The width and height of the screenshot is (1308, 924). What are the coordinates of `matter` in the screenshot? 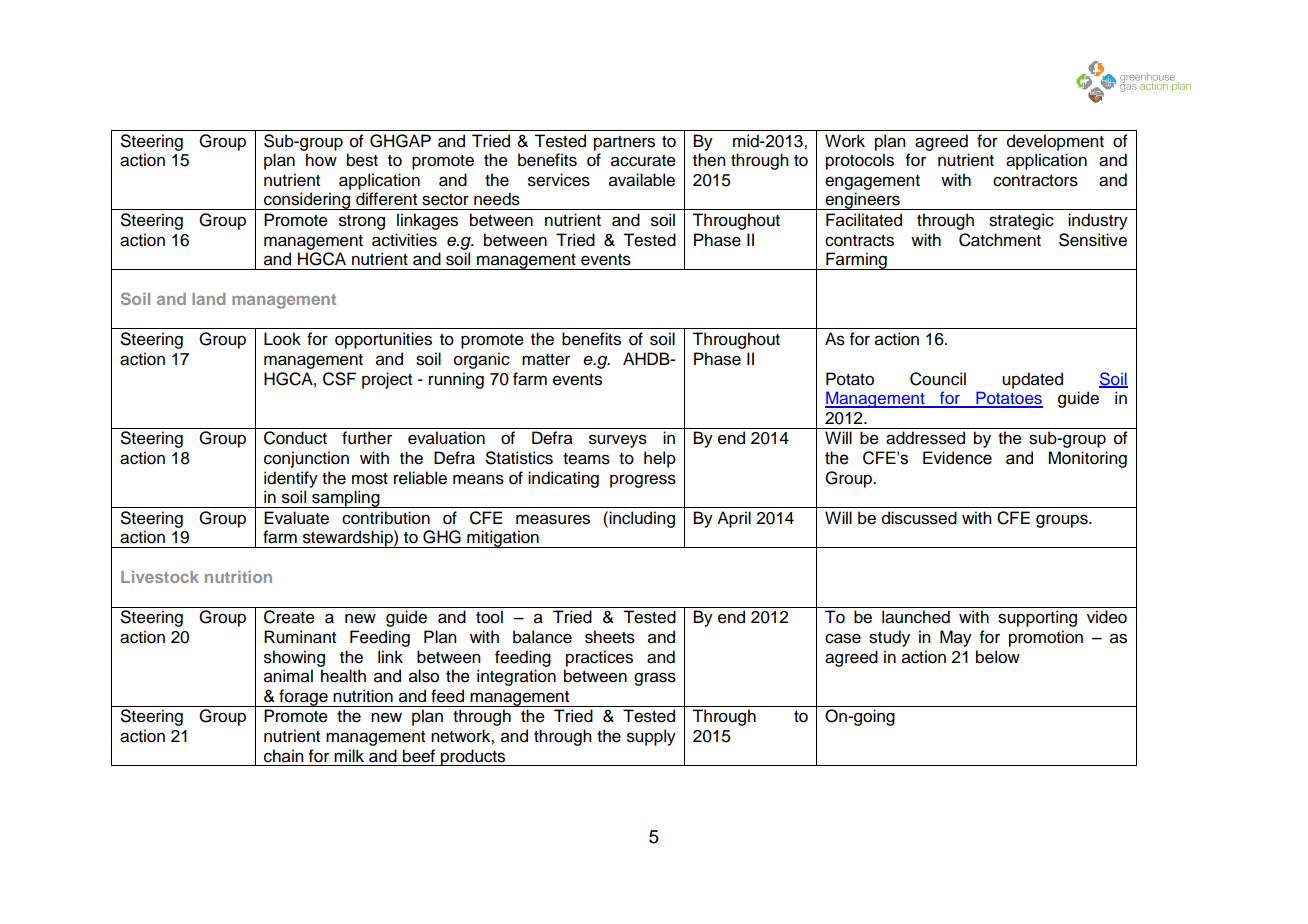 It's located at (546, 360).
